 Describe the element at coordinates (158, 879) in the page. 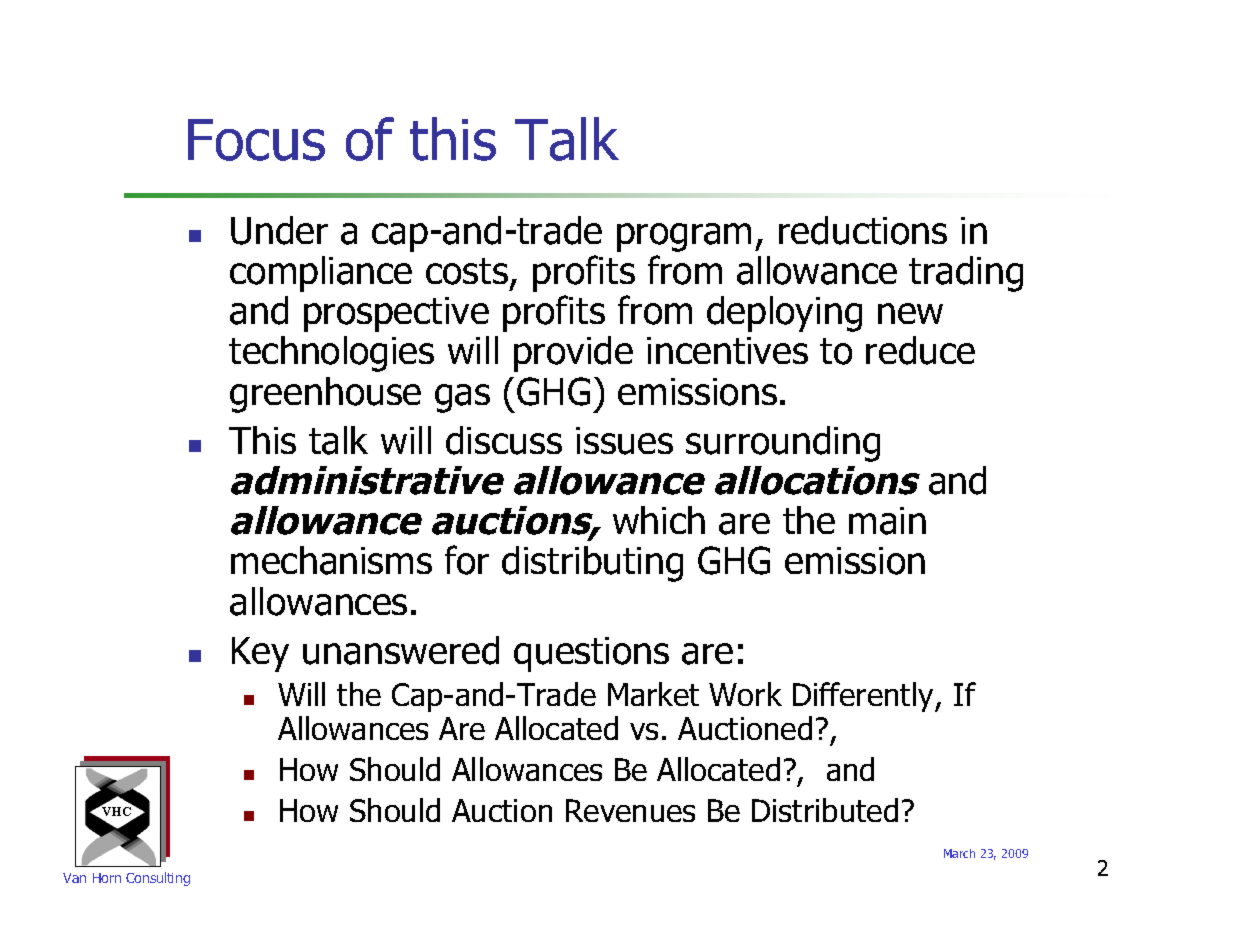

I see `Consulting` at that location.
